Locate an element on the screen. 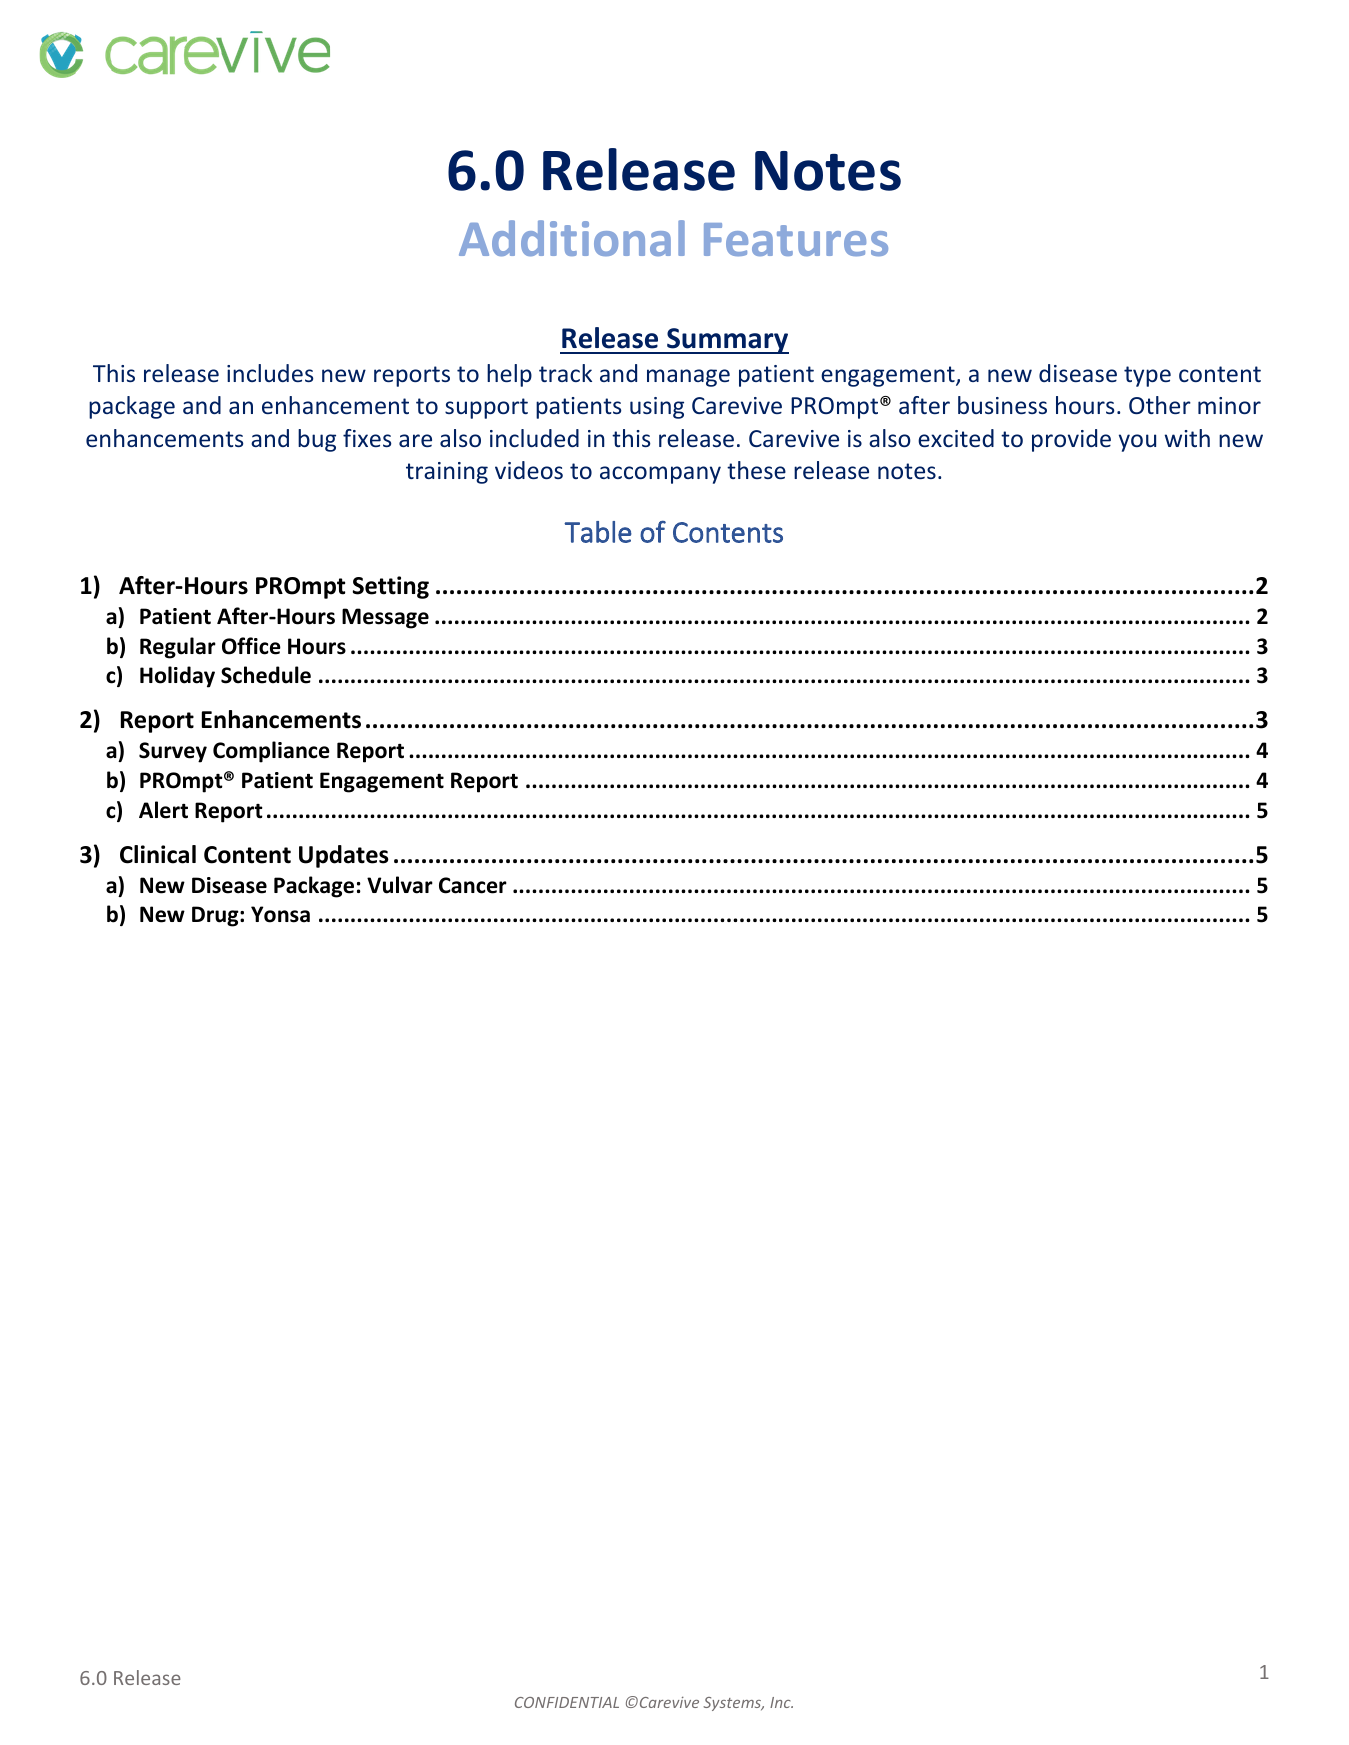 This screenshot has width=1349, height=1745. type is located at coordinates (1147, 376).
